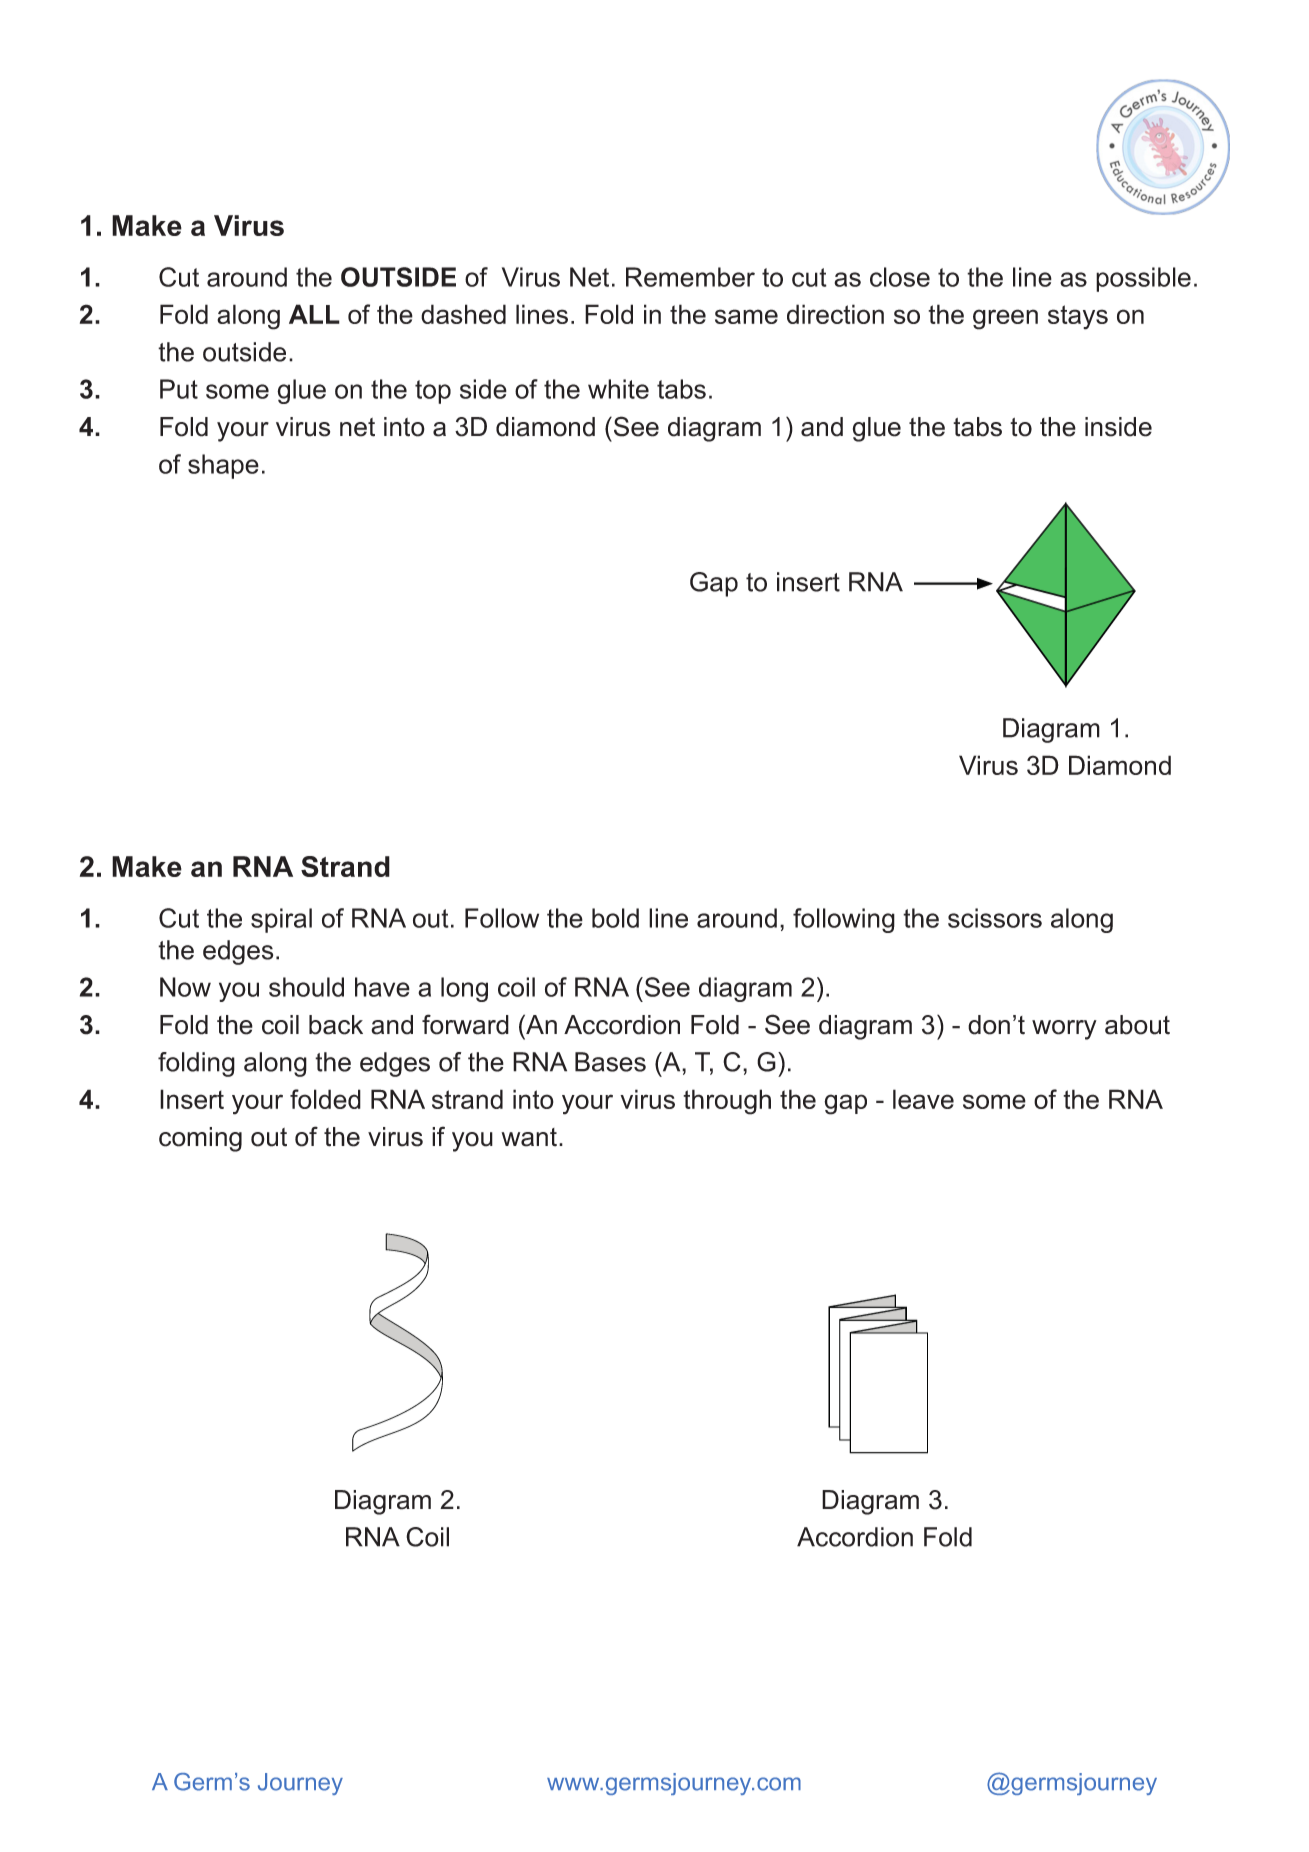  What do you see at coordinates (1005, 319) in the page?
I see `green` at bounding box center [1005, 319].
